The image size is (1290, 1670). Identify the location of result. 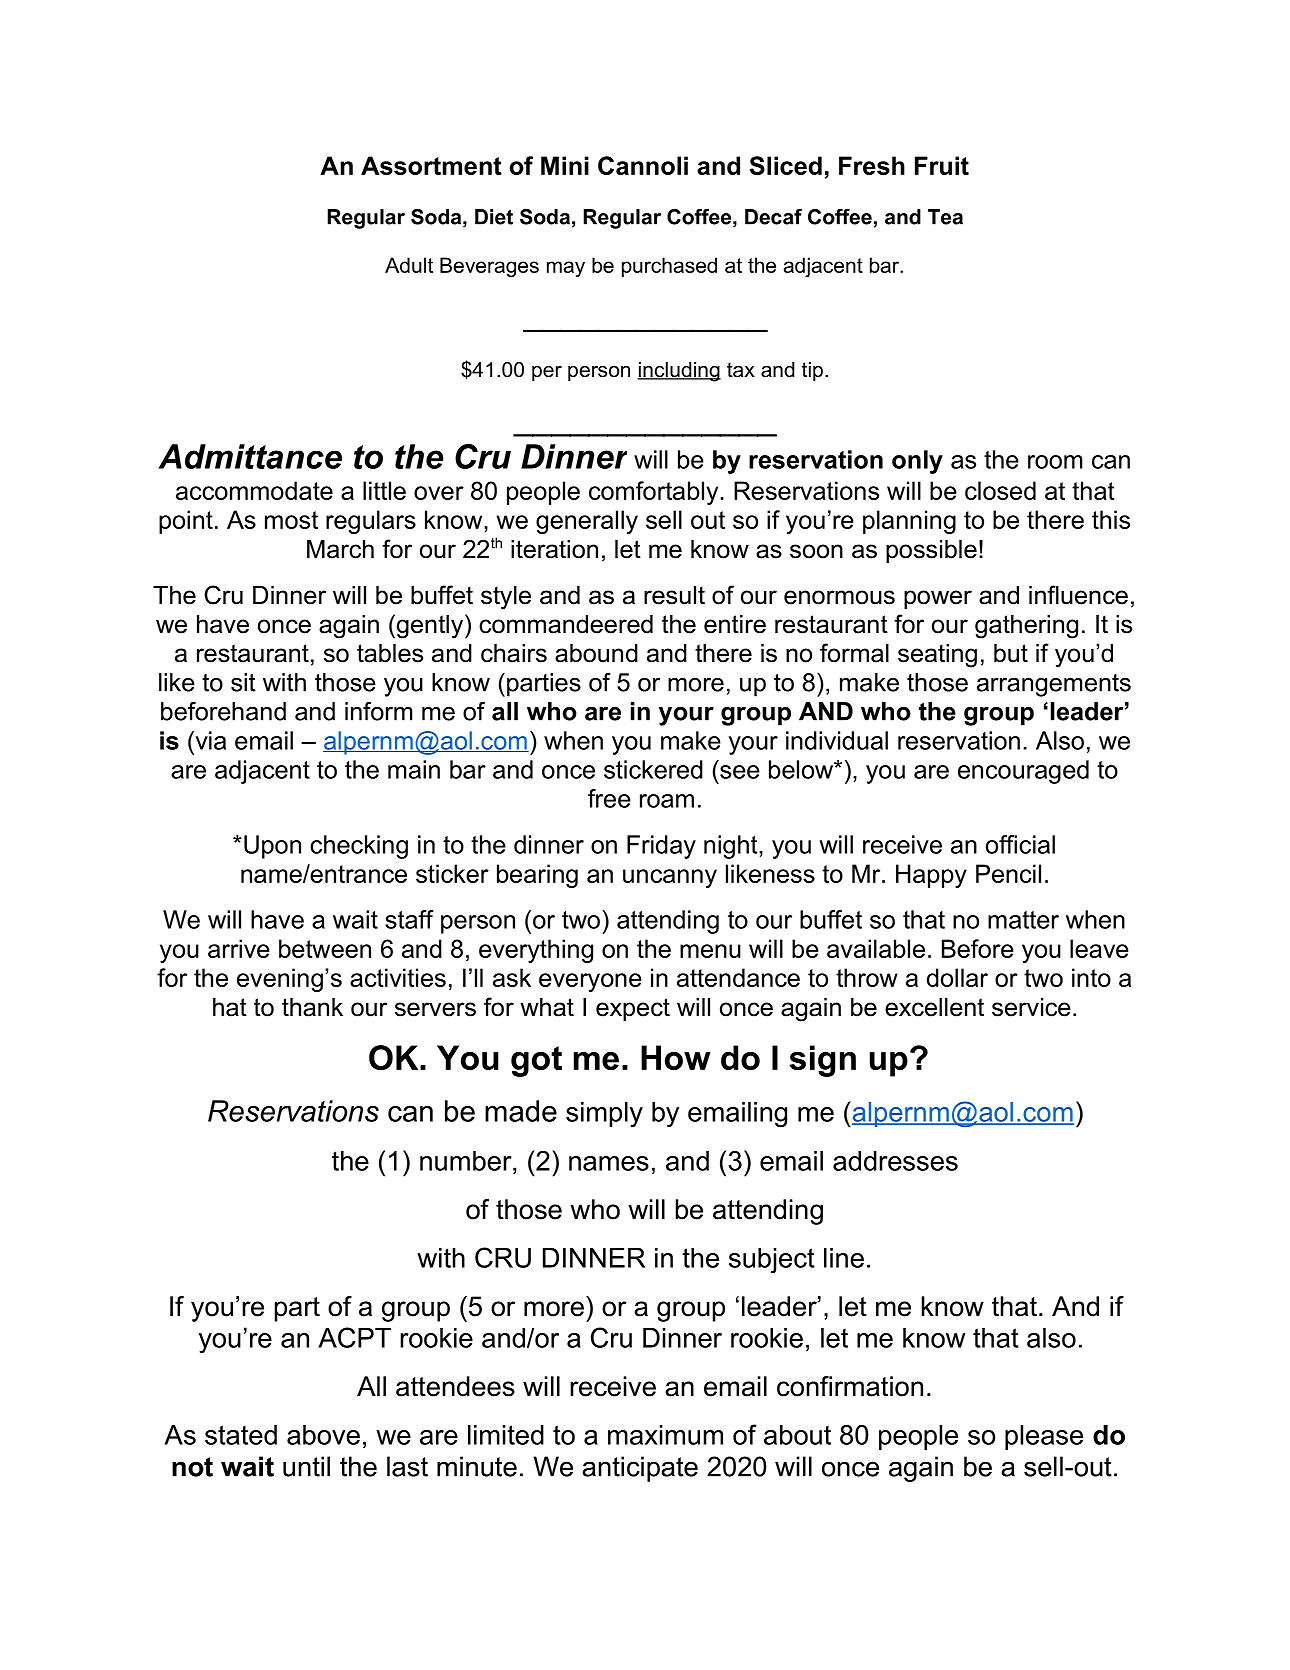
(674, 595).
